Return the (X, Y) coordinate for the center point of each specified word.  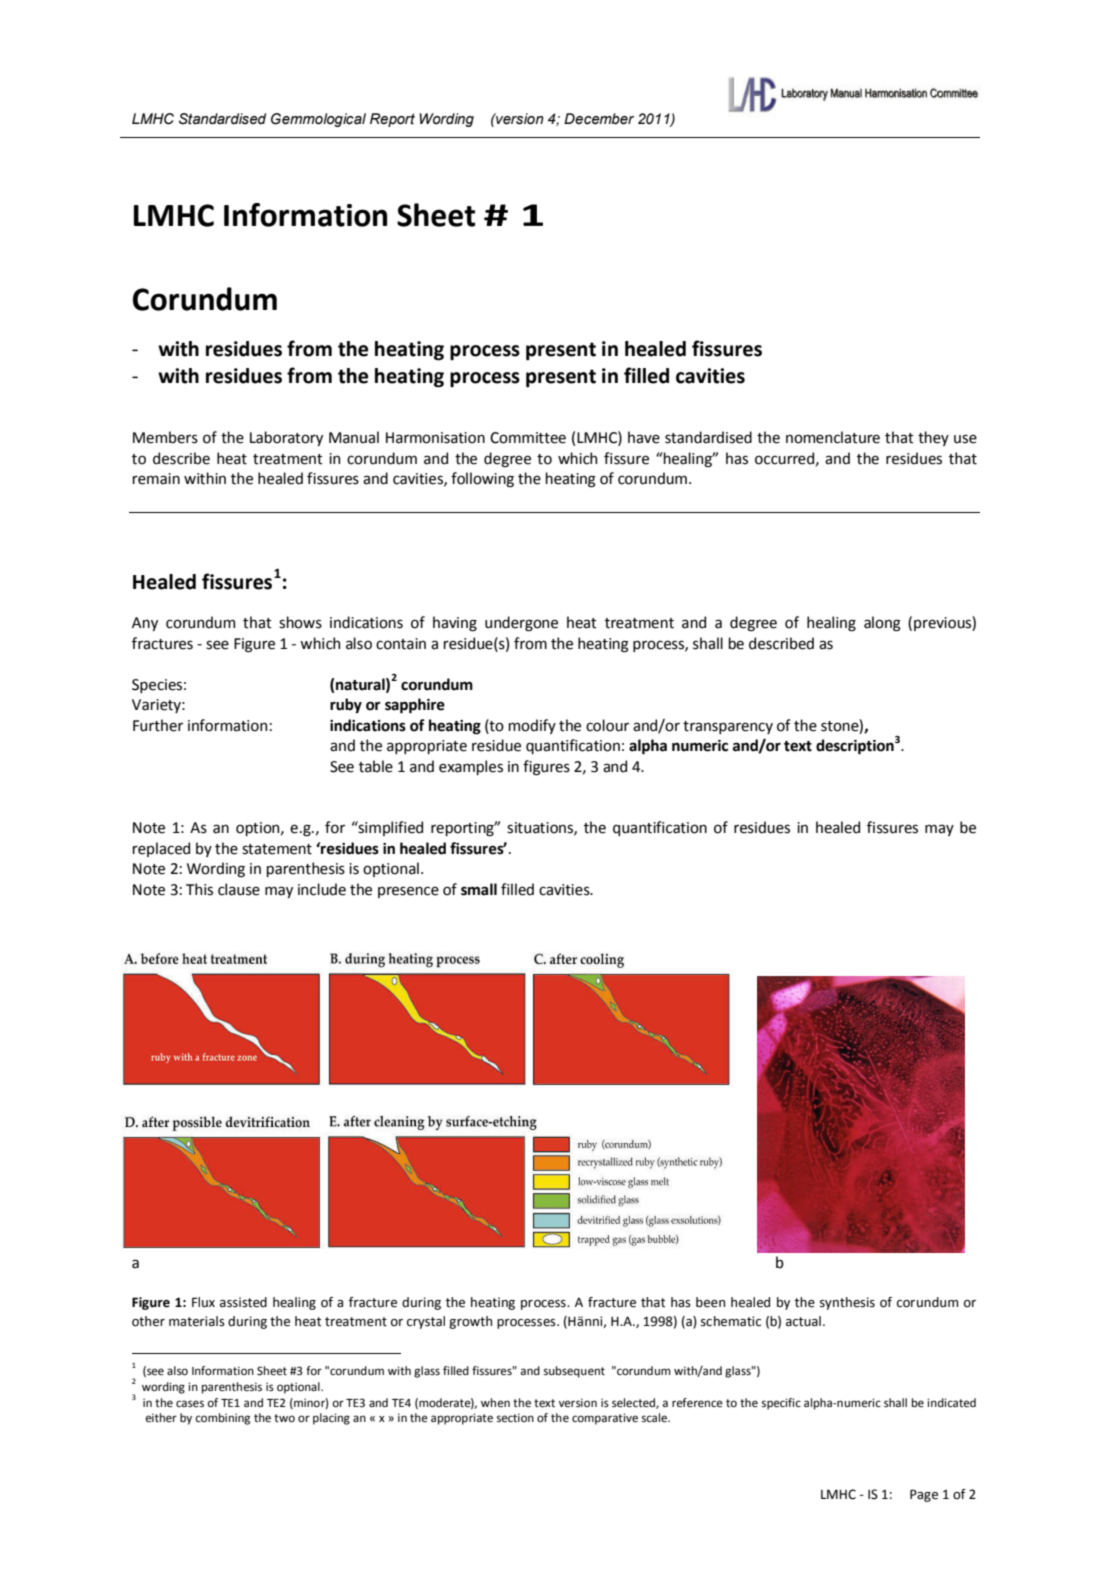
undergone (521, 623)
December (599, 119)
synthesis (847, 1303)
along (882, 624)
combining (222, 1419)
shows (300, 622)
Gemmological (318, 120)
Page (924, 1495)
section (515, 1418)
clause (239, 889)
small (479, 889)
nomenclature (833, 437)
